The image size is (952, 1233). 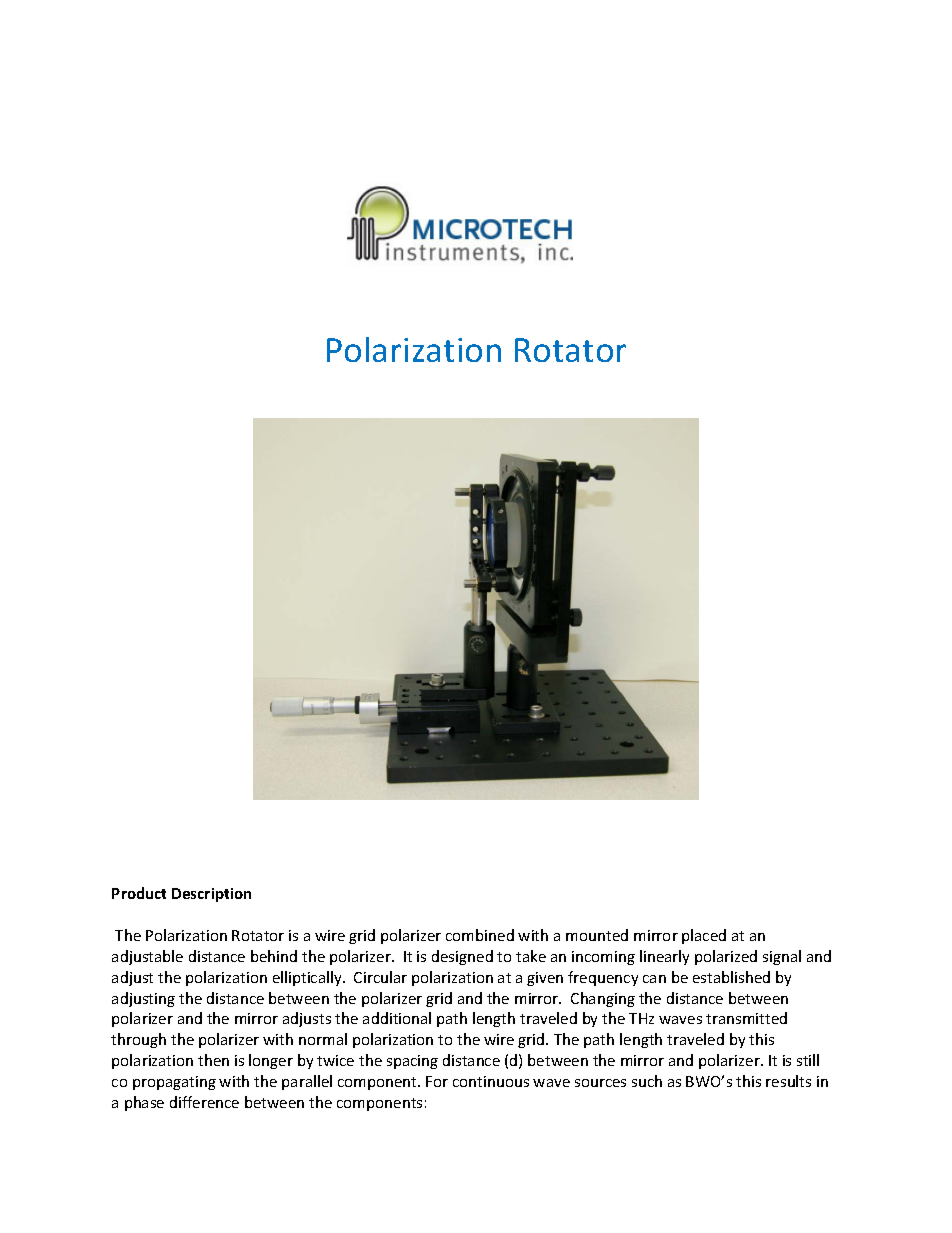 What do you see at coordinates (704, 936) in the page?
I see `placed` at bounding box center [704, 936].
